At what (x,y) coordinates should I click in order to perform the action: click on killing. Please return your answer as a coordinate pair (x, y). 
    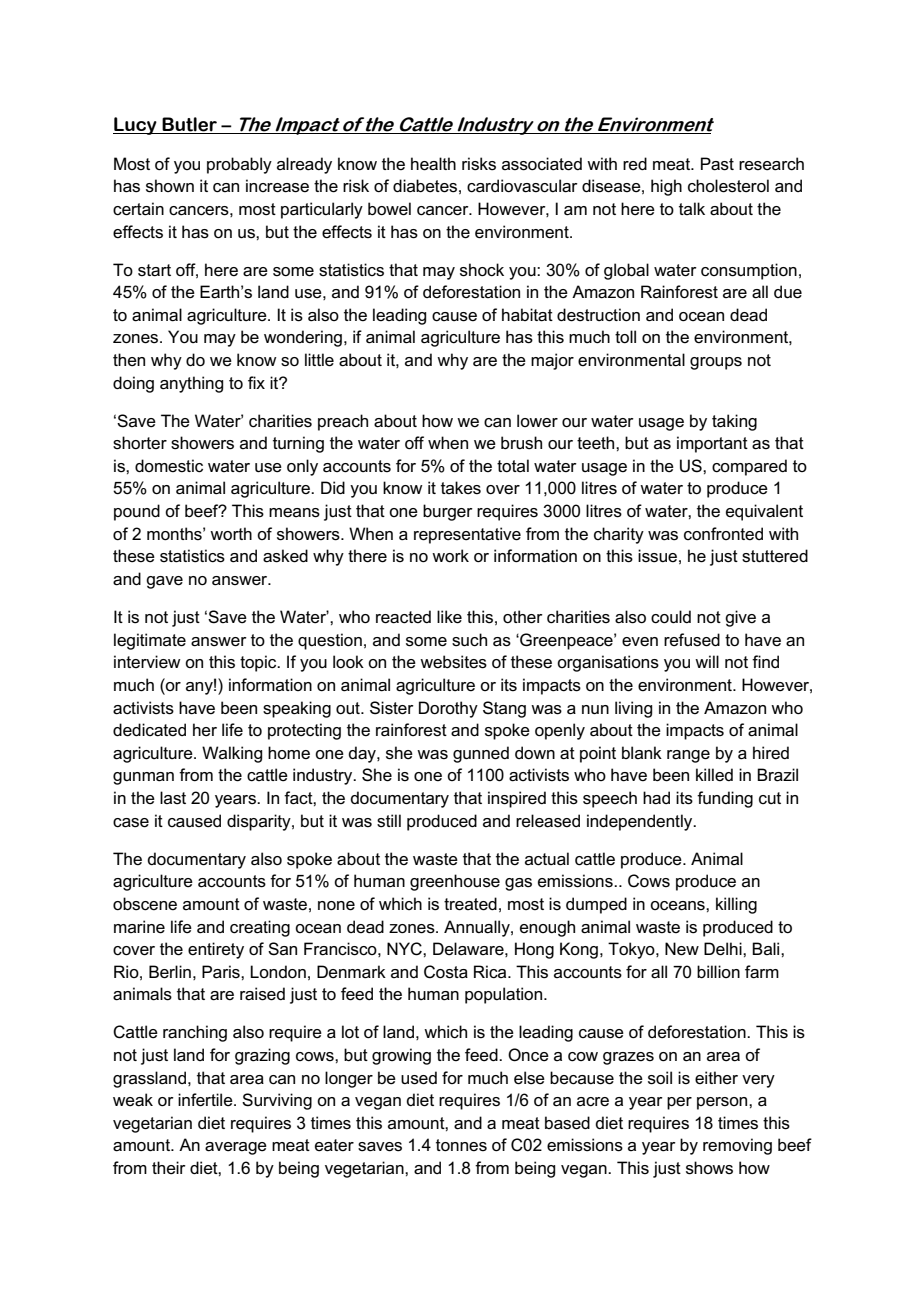
    Looking at the image, I should click on (736, 905).
